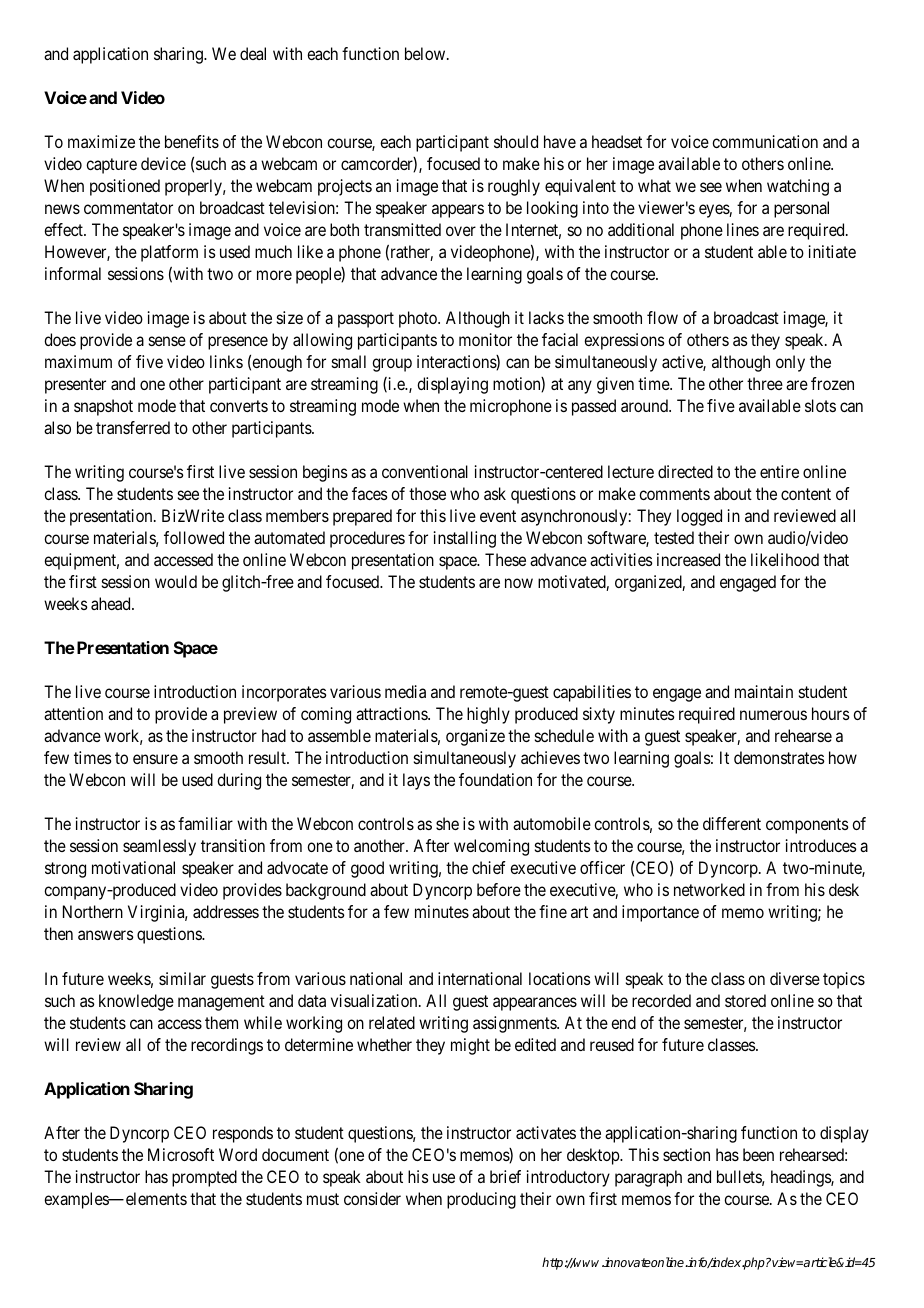 The width and height of the screenshot is (924, 1308). What do you see at coordinates (481, 1200) in the screenshot?
I see `producing` at bounding box center [481, 1200].
